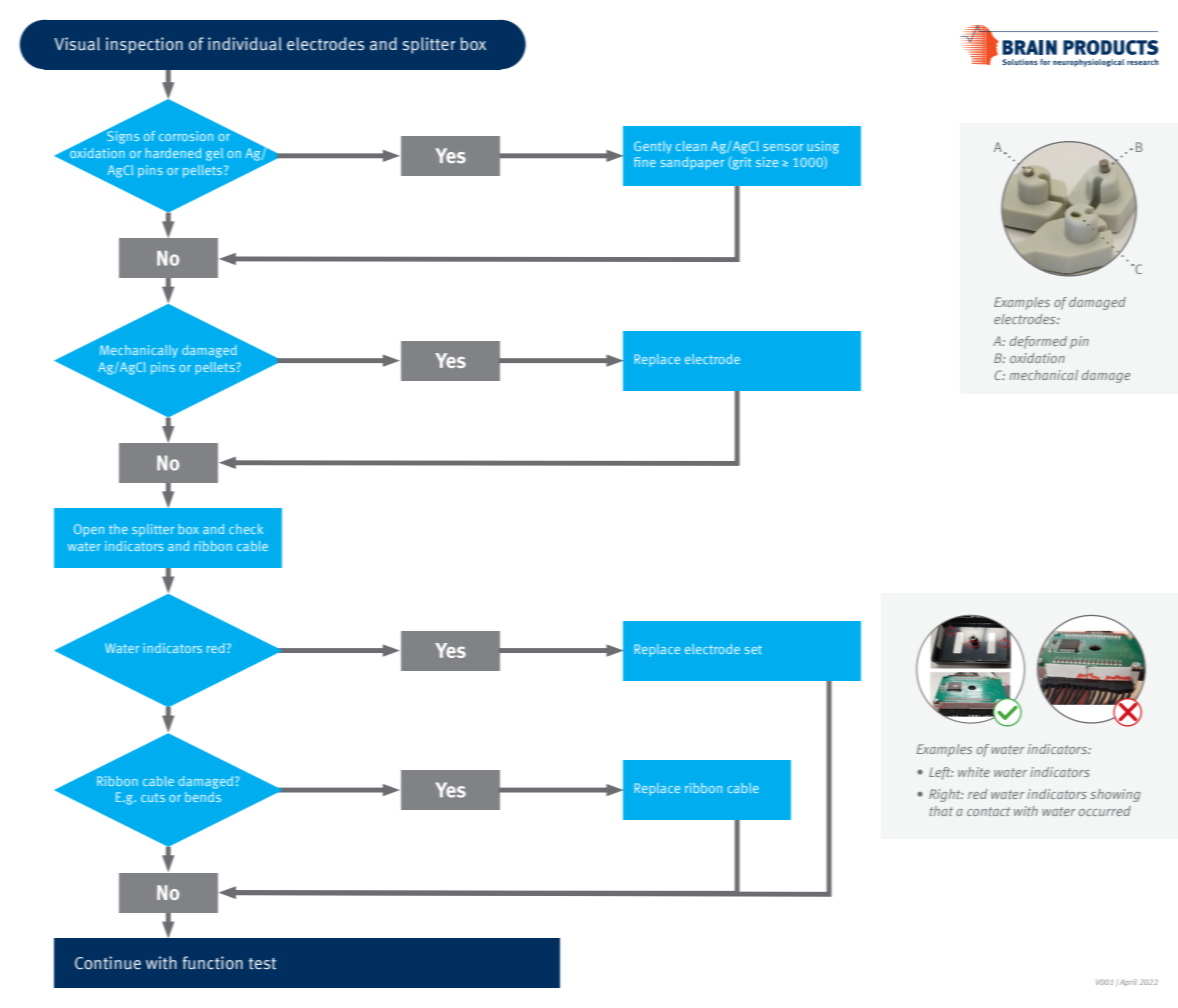 Image resolution: width=1178 pixels, height=1008 pixels. Describe the element at coordinates (118, 529) in the screenshot. I see `the` at that location.
